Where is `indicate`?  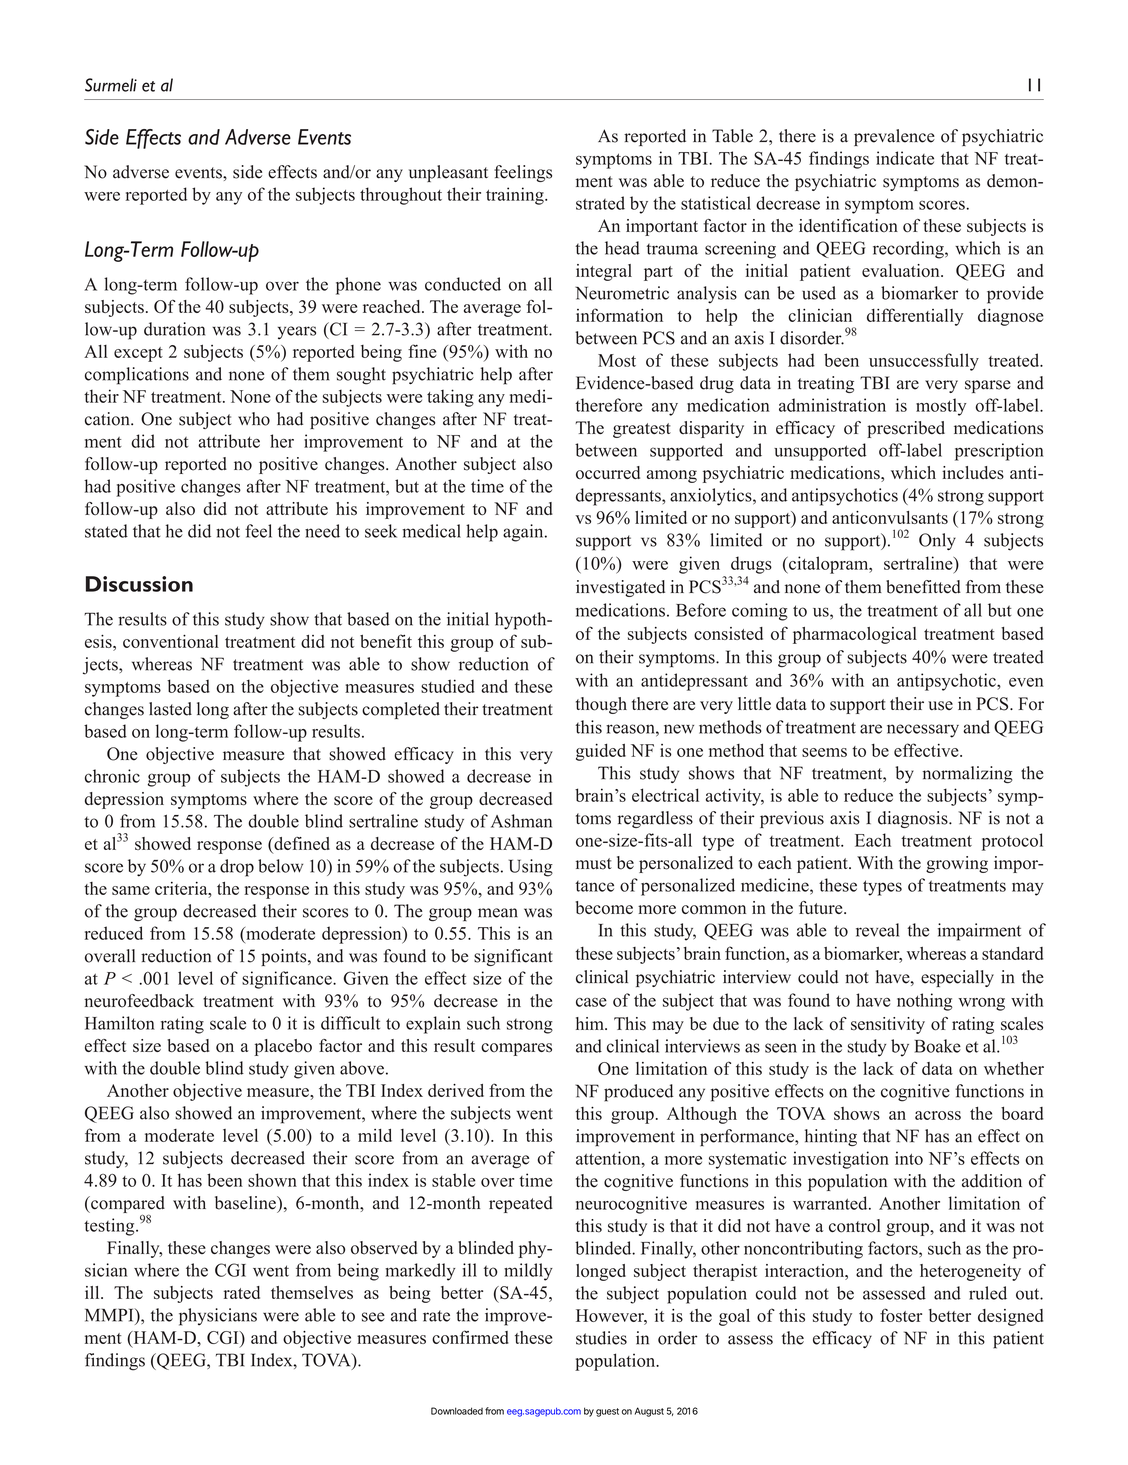 indicate is located at coordinates (905, 158).
